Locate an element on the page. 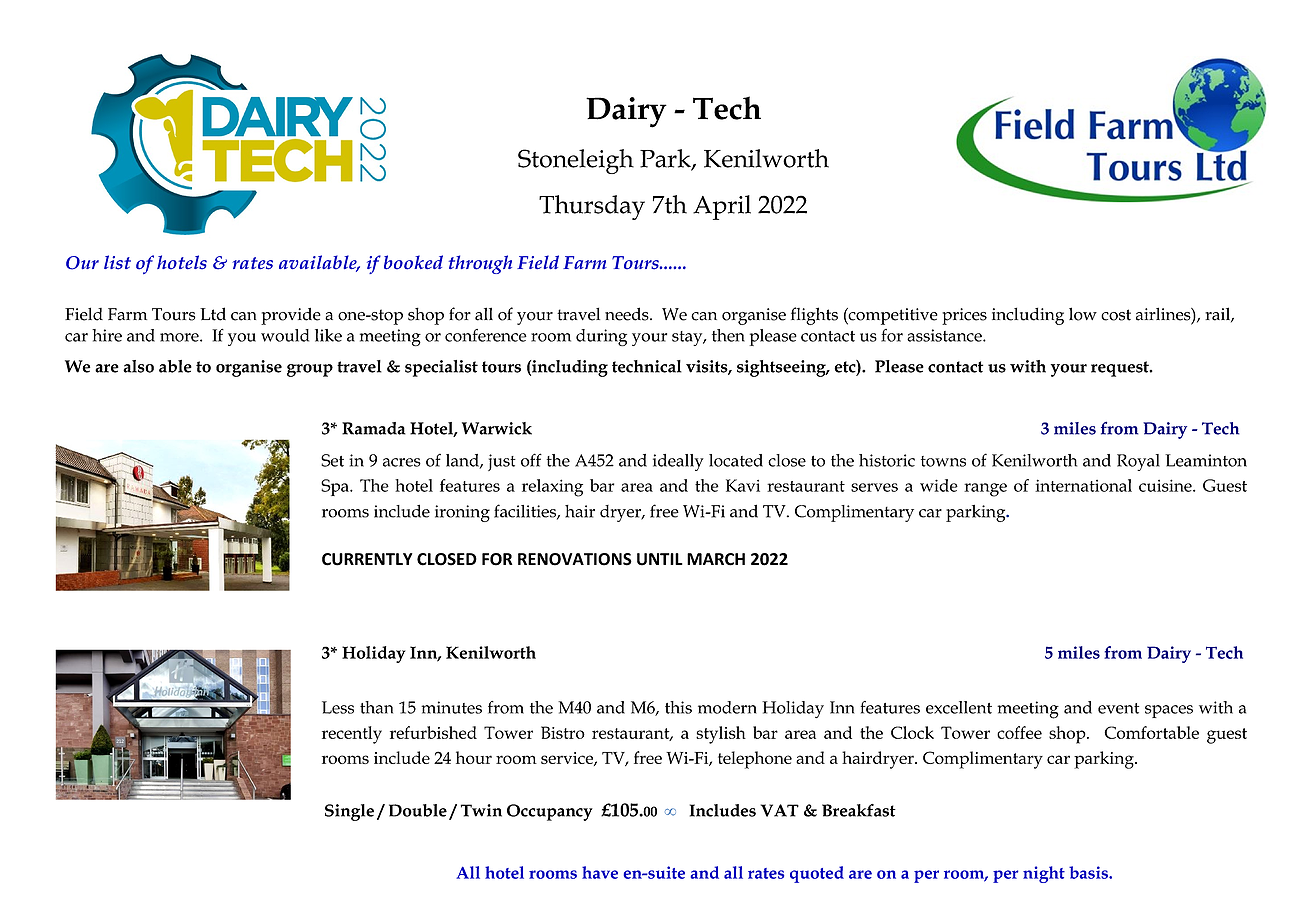  event is located at coordinates (1118, 708).
